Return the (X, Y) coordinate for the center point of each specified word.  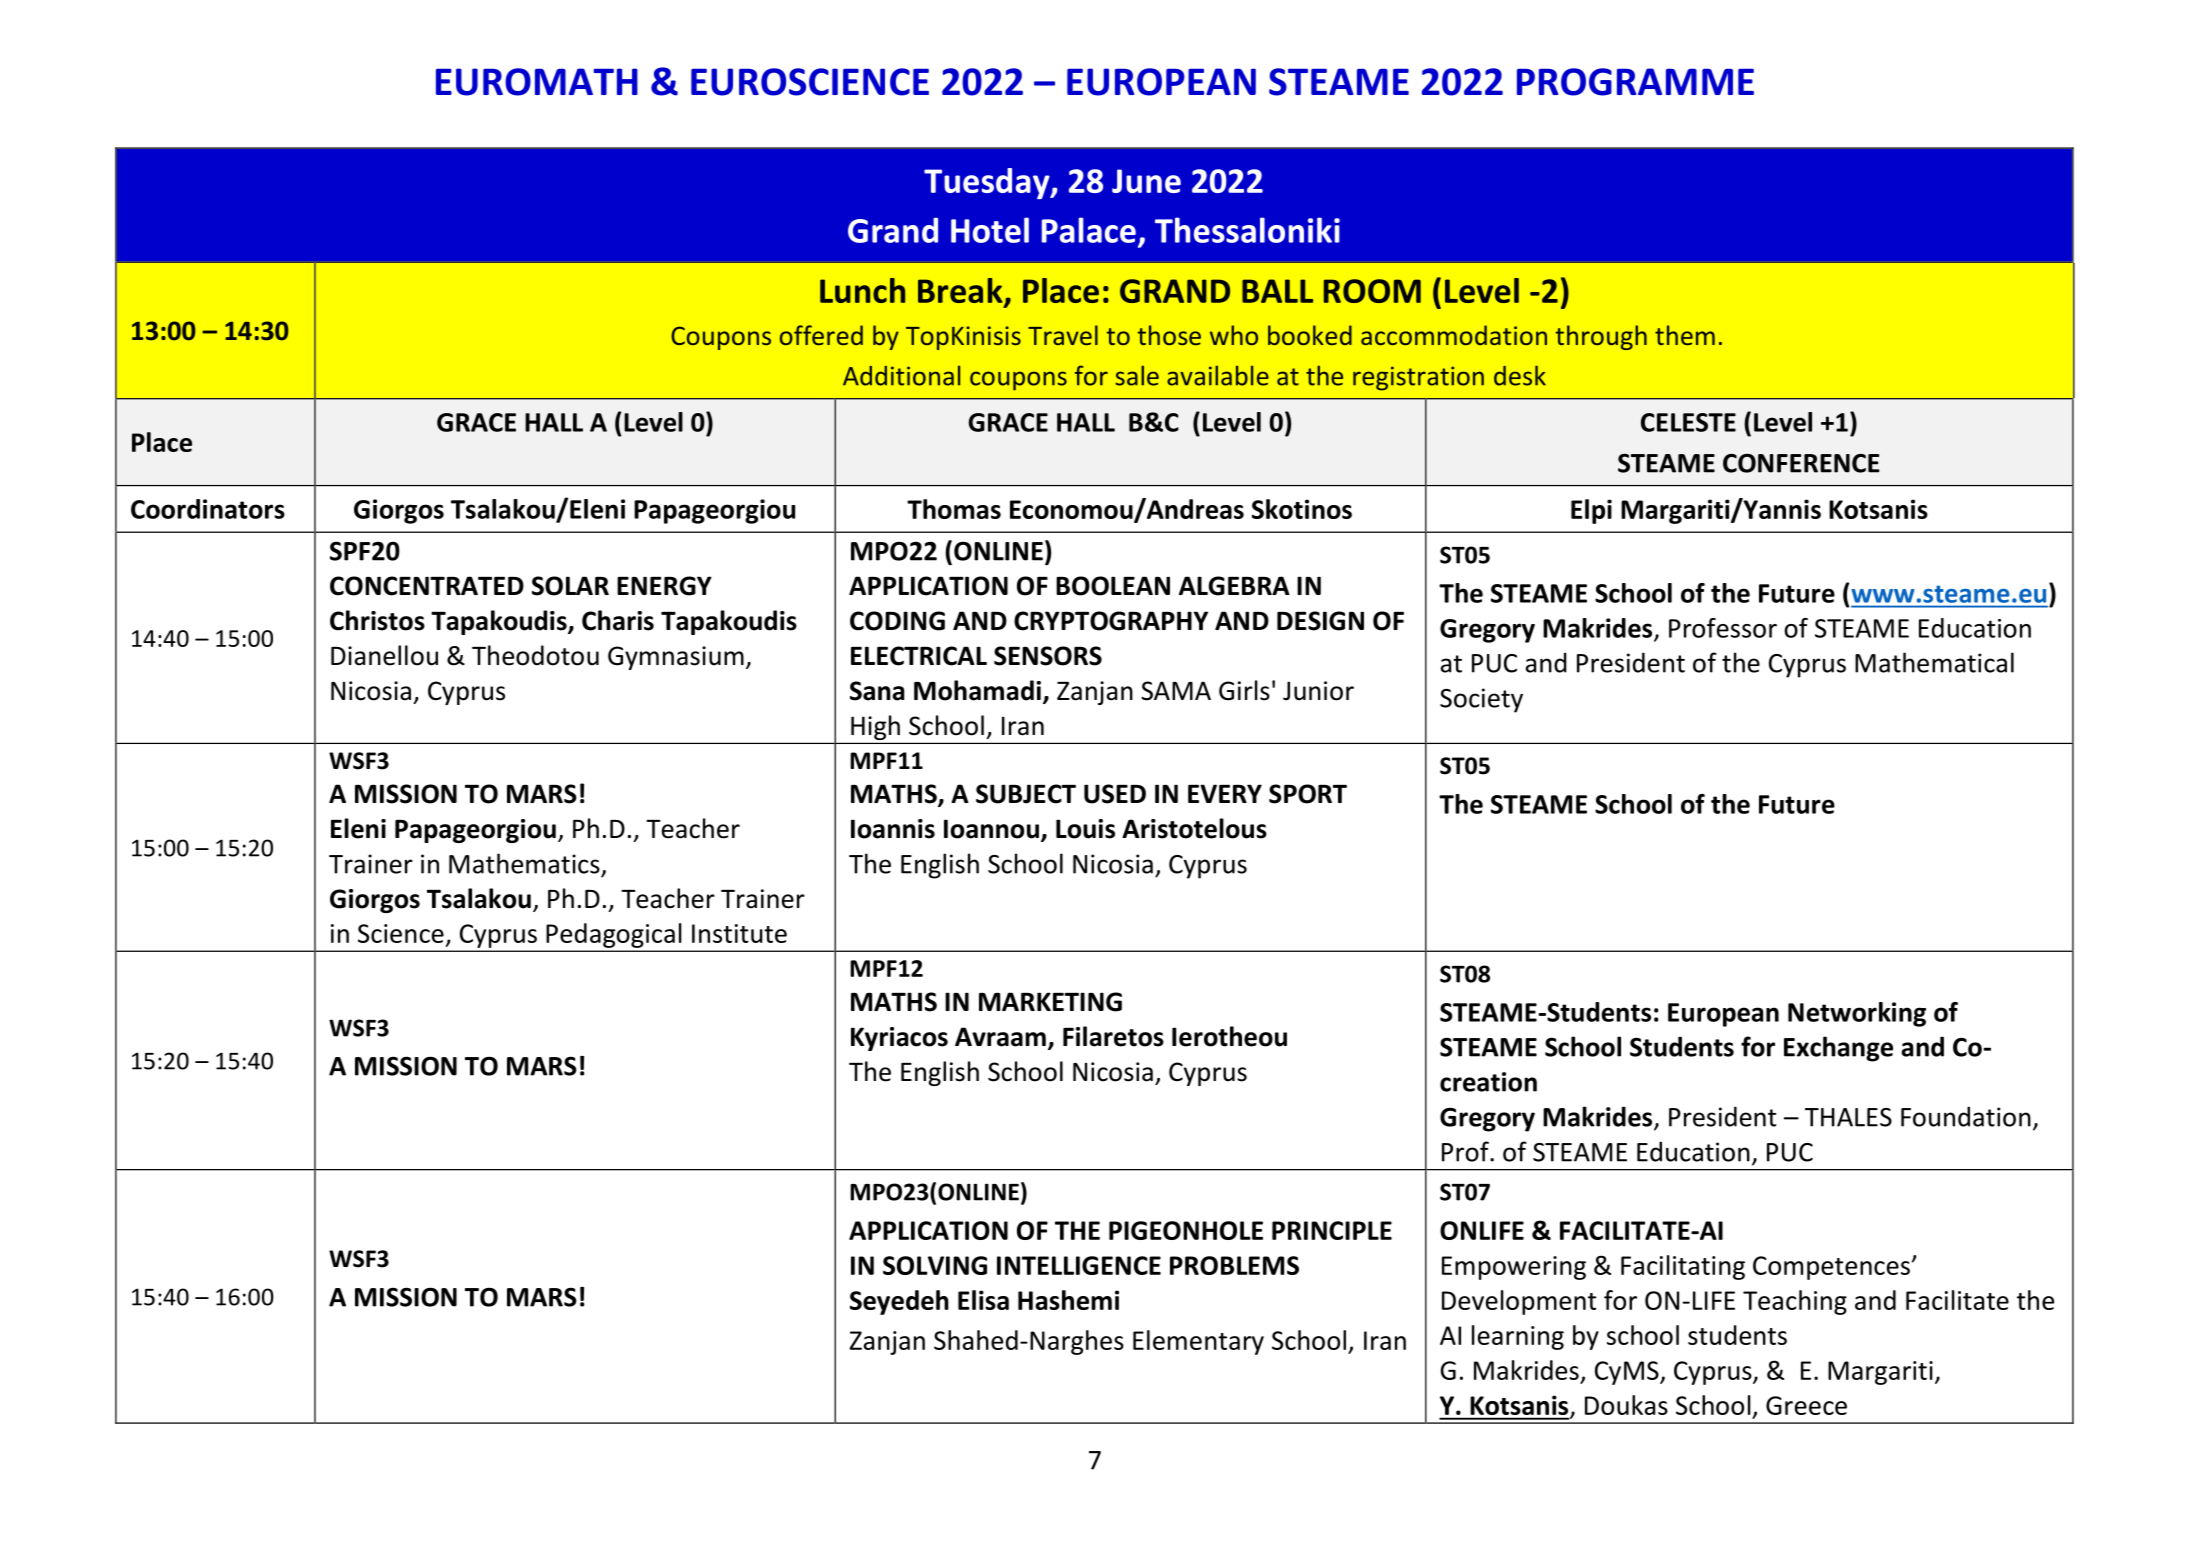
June (1146, 181)
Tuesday (988, 183)
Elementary (1198, 1342)
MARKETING (1050, 1002)
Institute (739, 933)
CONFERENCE (1801, 463)
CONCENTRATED (427, 586)
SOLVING (935, 1265)
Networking (1857, 1014)
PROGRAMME (1635, 82)
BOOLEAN (1113, 586)
